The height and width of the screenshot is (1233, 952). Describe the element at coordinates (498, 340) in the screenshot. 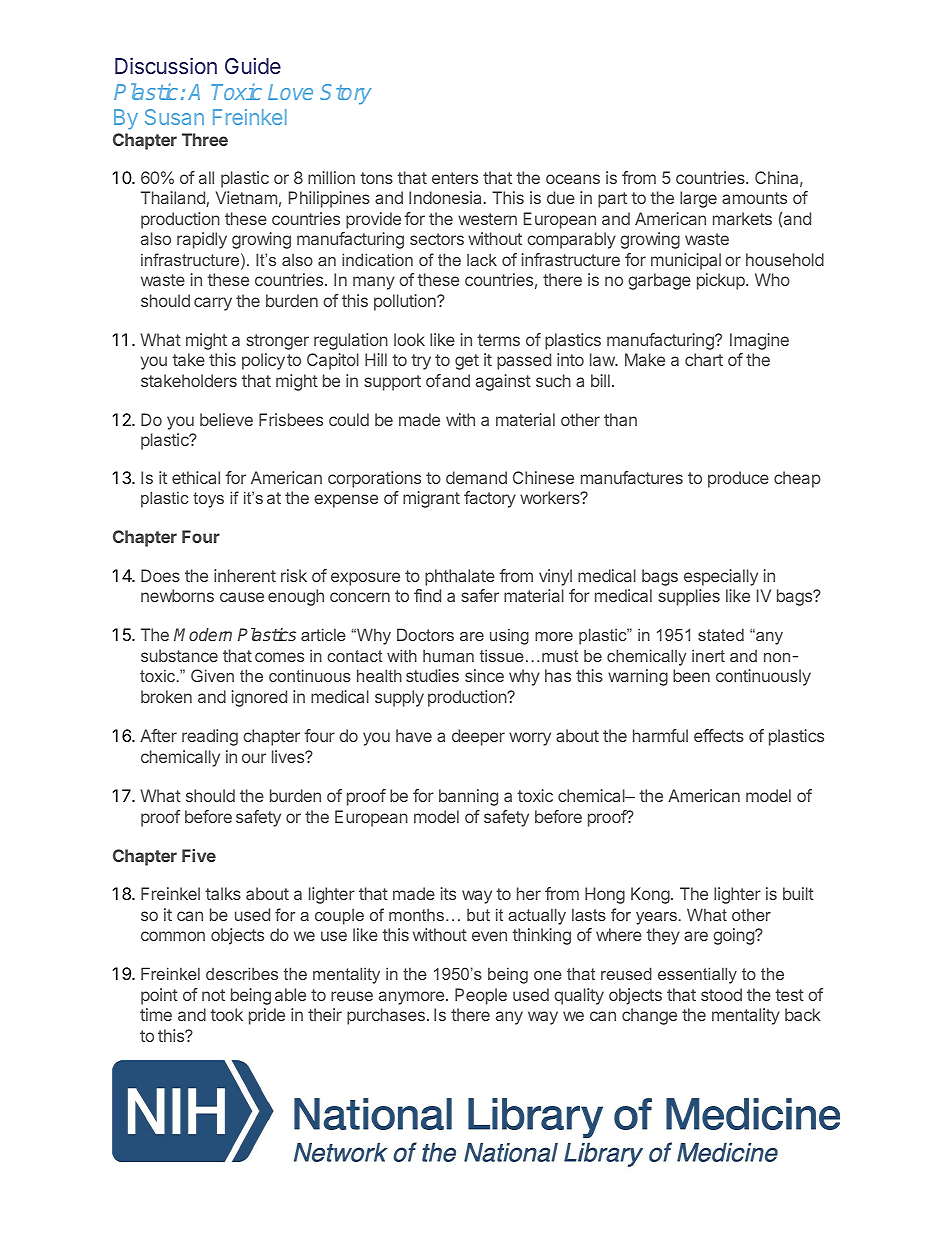

I see `terms` at that location.
